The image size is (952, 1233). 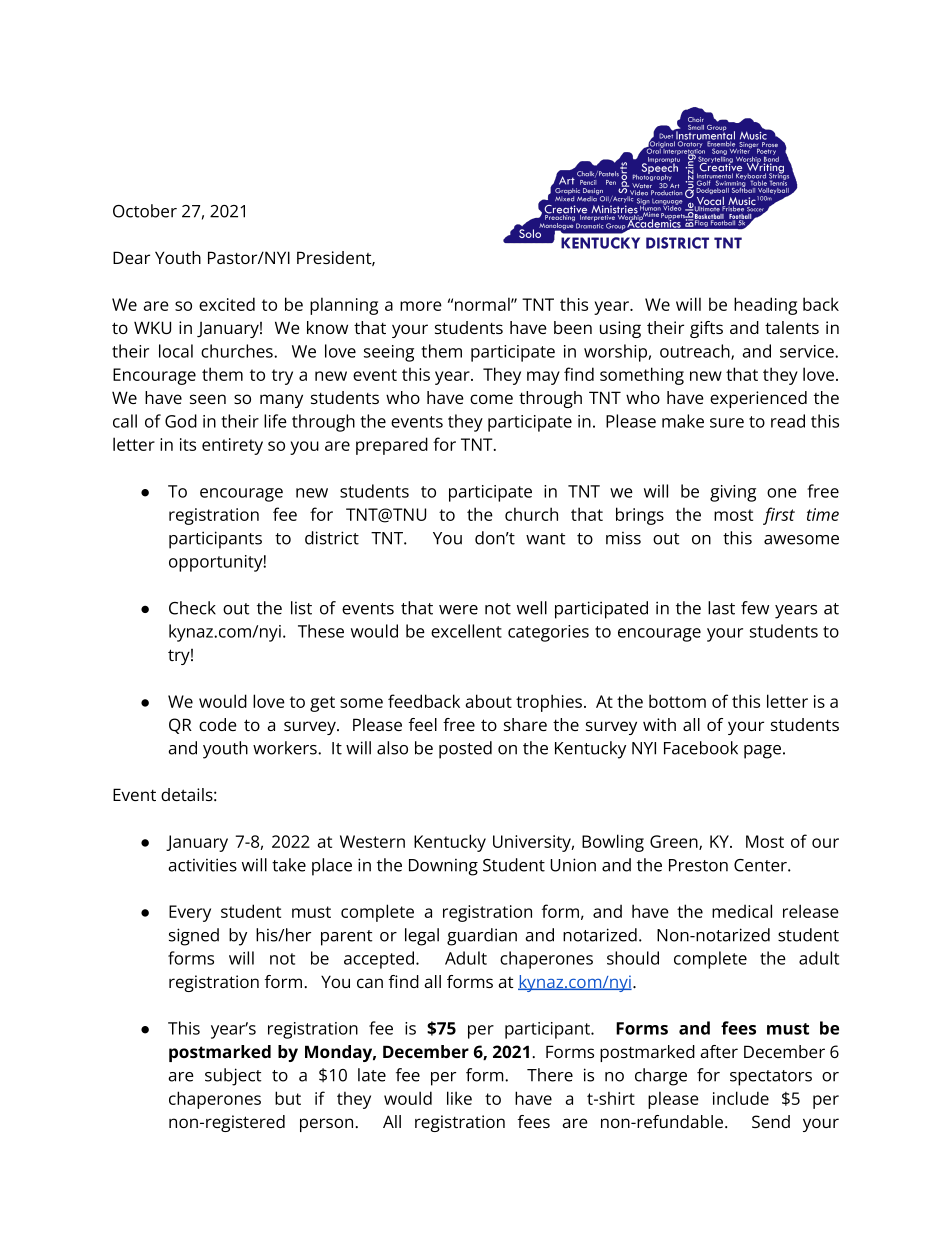 I want to click on code, so click(x=218, y=724).
